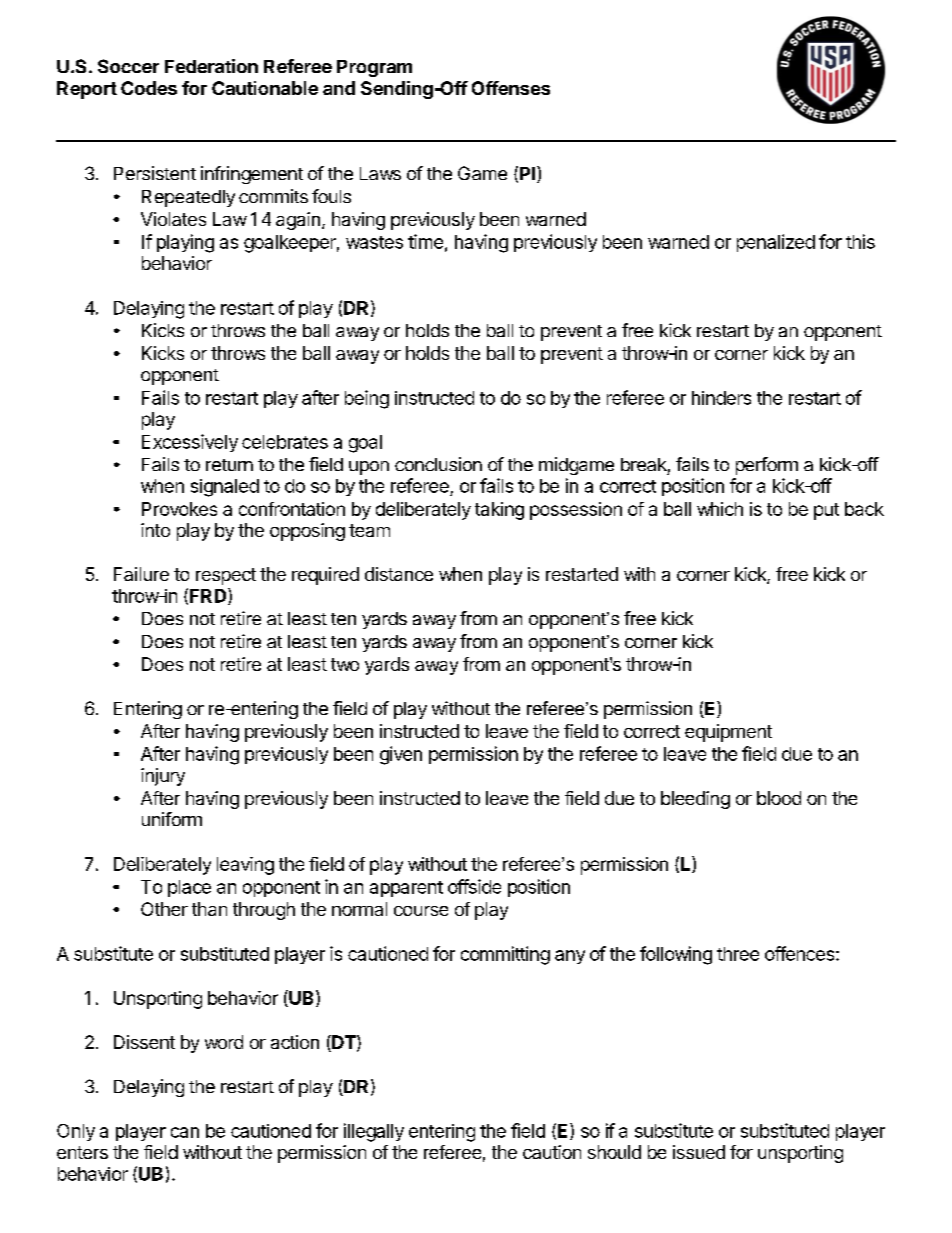 The width and height of the image is (952, 1233). Describe the element at coordinates (721, 398) in the image. I see `hinders` at that location.
